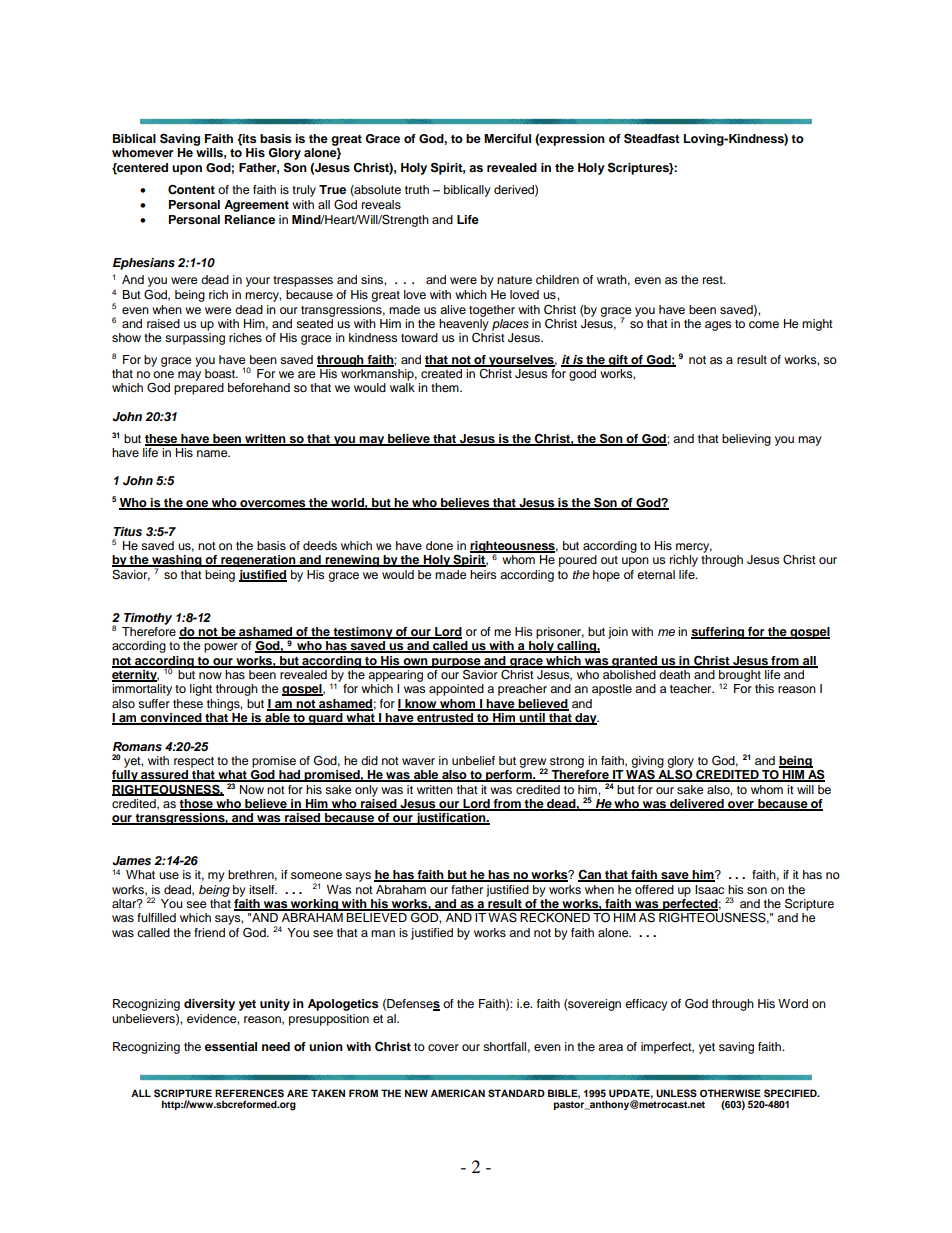 This page has width=952, height=1233. What do you see at coordinates (656, 574) in the page?
I see `eternal` at bounding box center [656, 574].
